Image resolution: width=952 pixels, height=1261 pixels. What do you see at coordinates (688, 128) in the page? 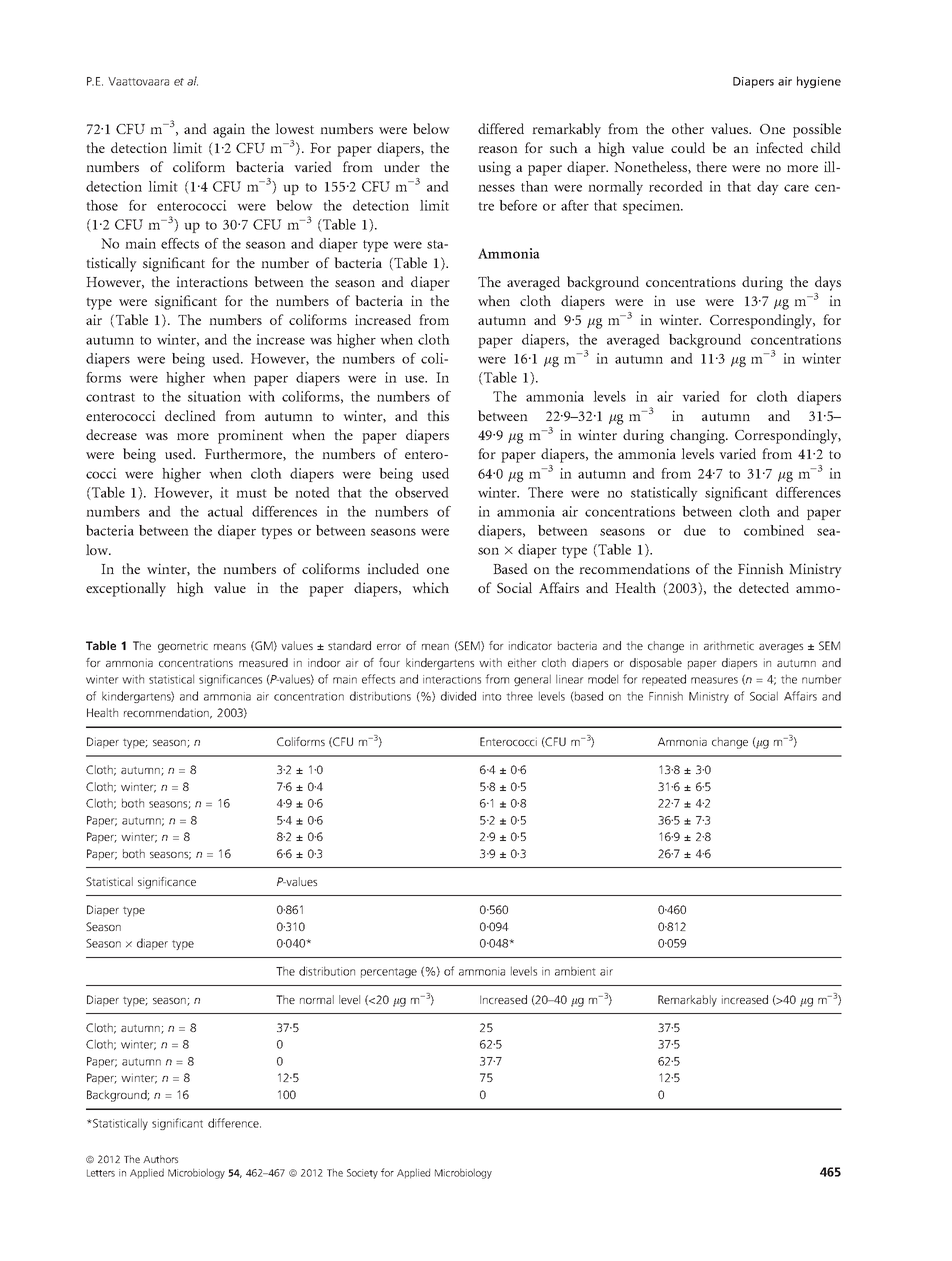
I see `other` at bounding box center [688, 128].
